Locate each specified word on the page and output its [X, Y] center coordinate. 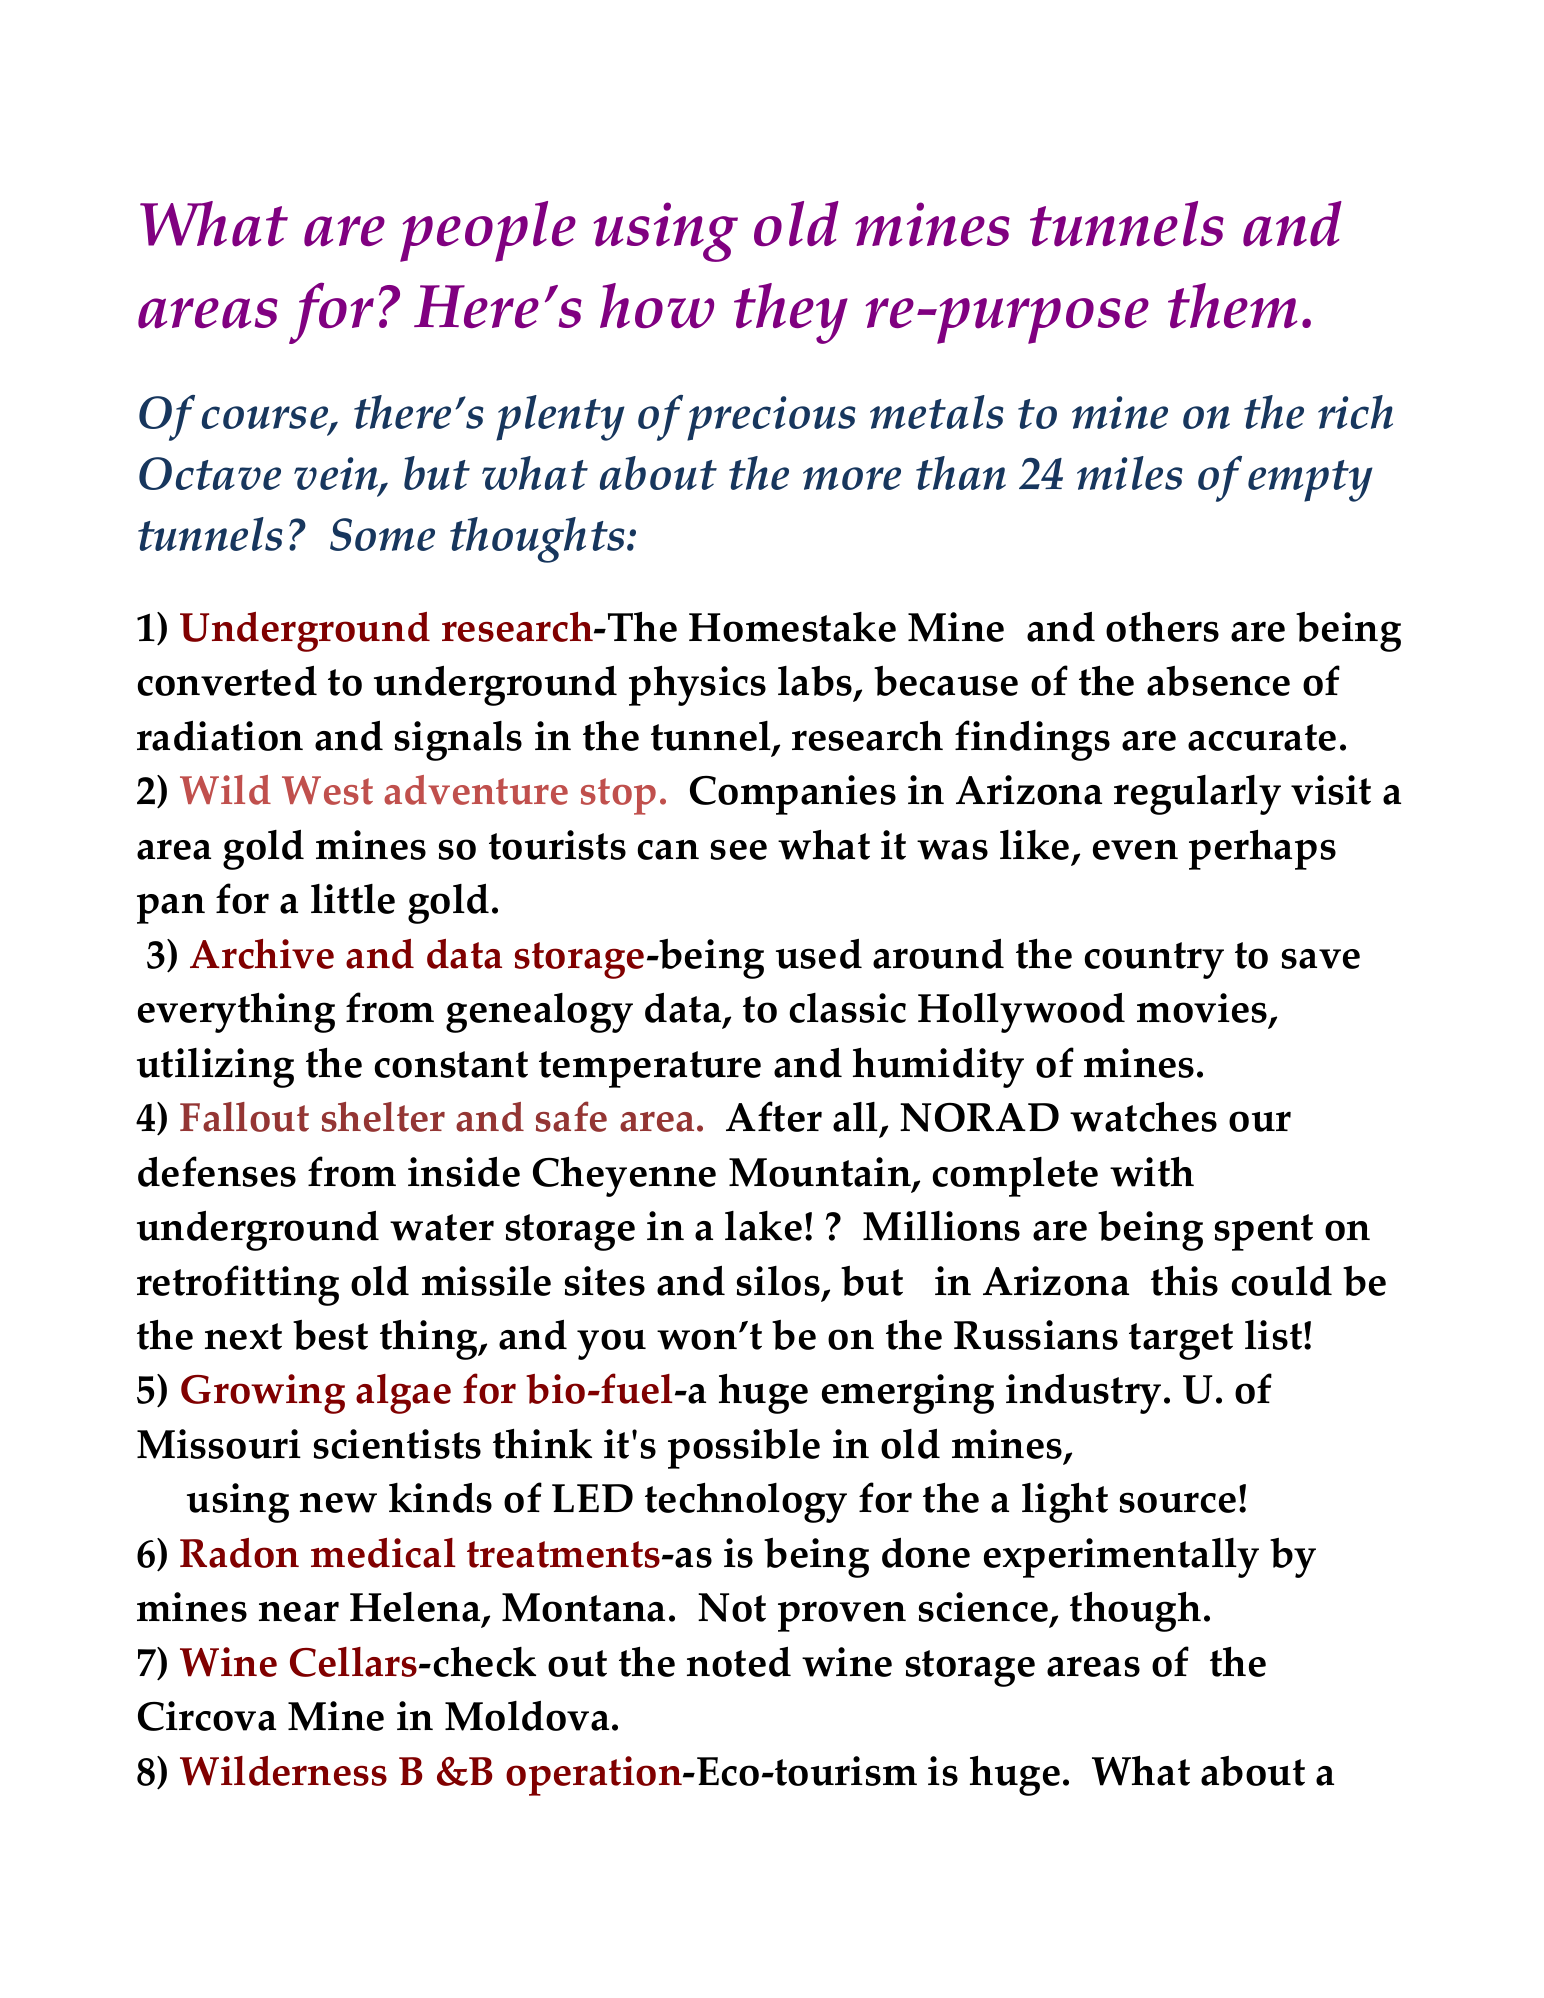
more [852, 478]
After [774, 1116]
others [1162, 626]
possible [744, 1449]
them [1233, 305]
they [791, 313]
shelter [383, 1117]
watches [1143, 1116]
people [488, 231]
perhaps [1262, 849]
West [327, 790]
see [739, 849]
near [299, 1611]
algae [403, 1394]
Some [382, 534]
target [1181, 1341]
